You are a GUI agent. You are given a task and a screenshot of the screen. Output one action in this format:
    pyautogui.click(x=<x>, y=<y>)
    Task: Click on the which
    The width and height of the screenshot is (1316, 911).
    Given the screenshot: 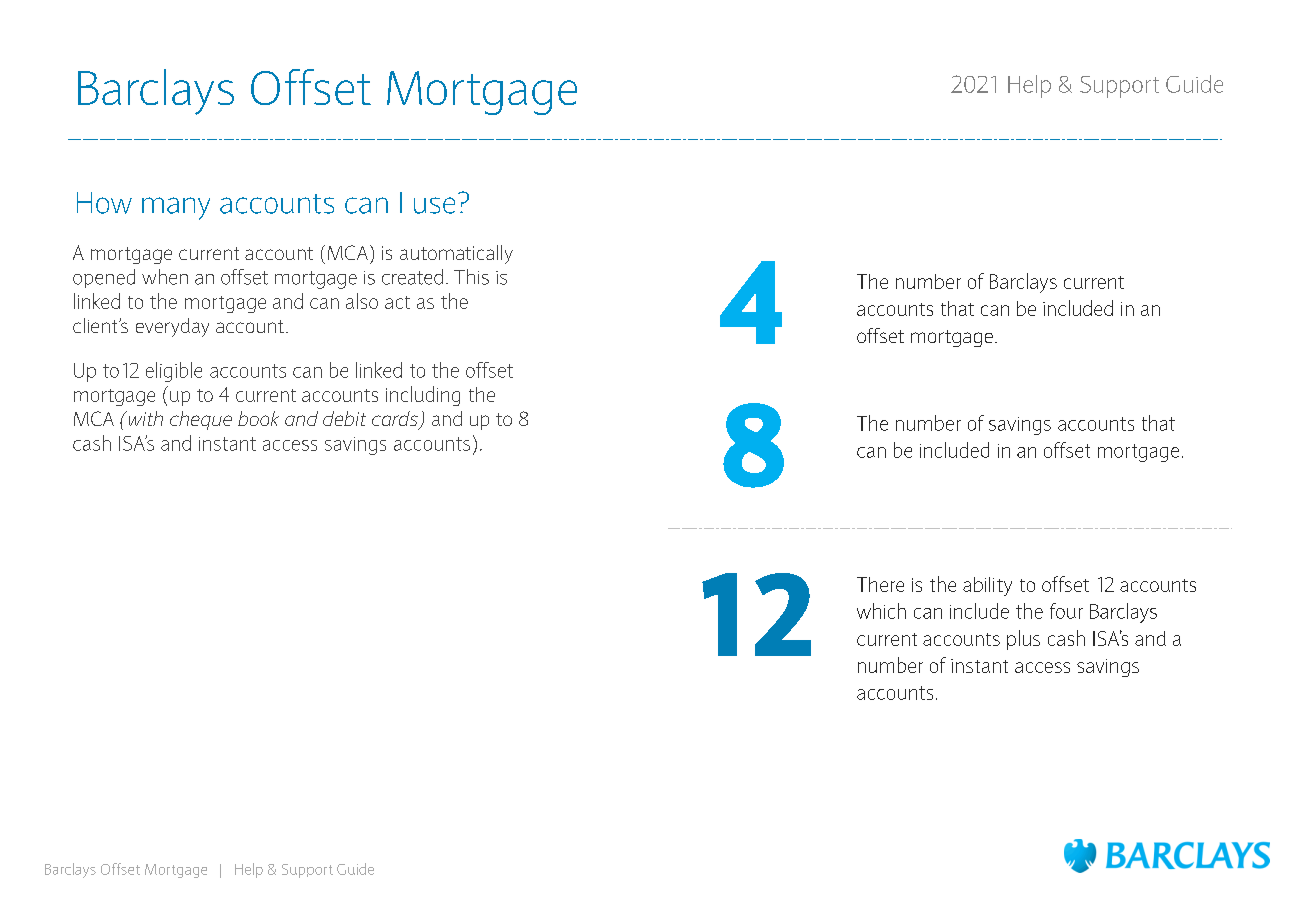 What is the action you would take?
    pyautogui.click(x=881, y=611)
